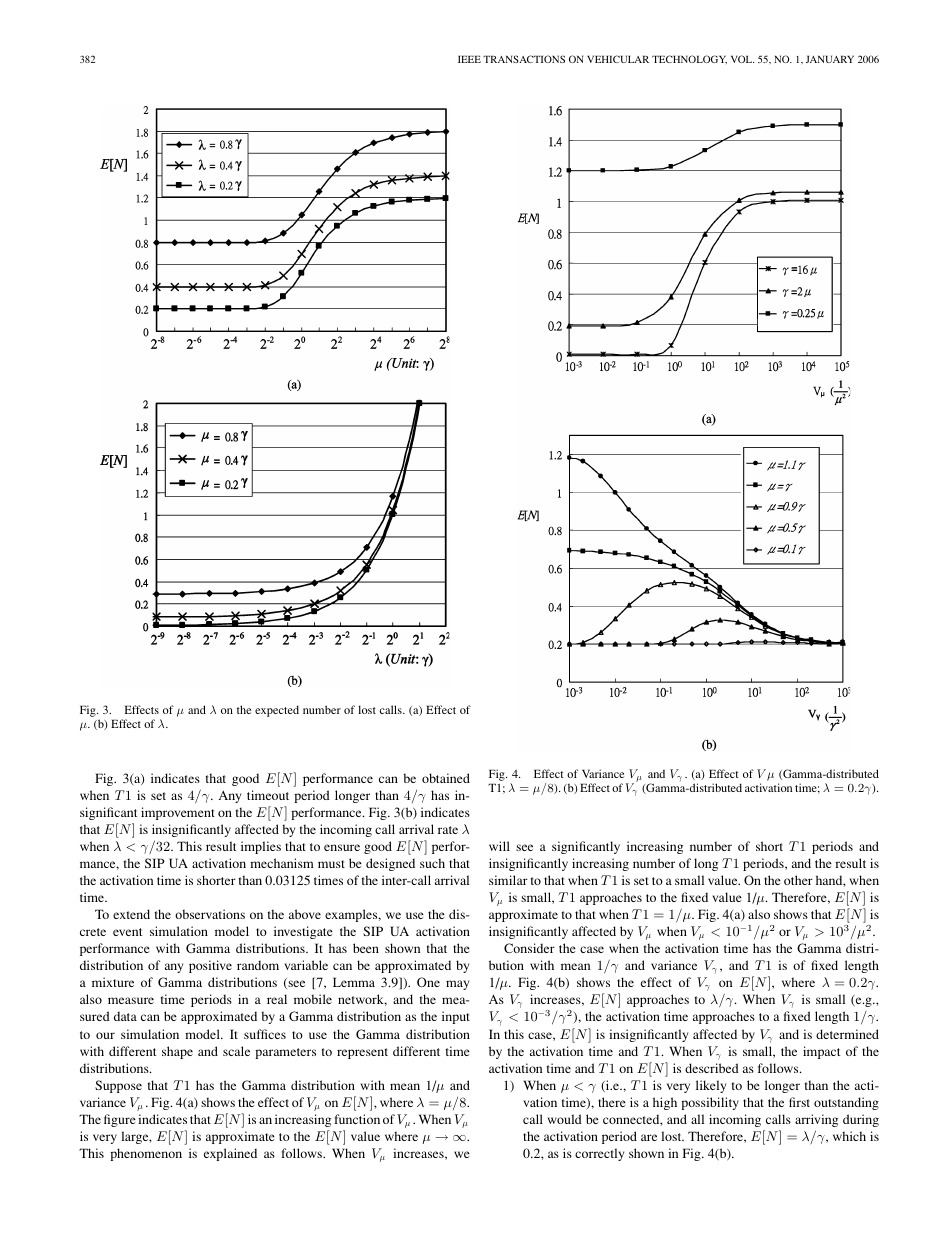  I want to click on determined, so click(847, 1034).
